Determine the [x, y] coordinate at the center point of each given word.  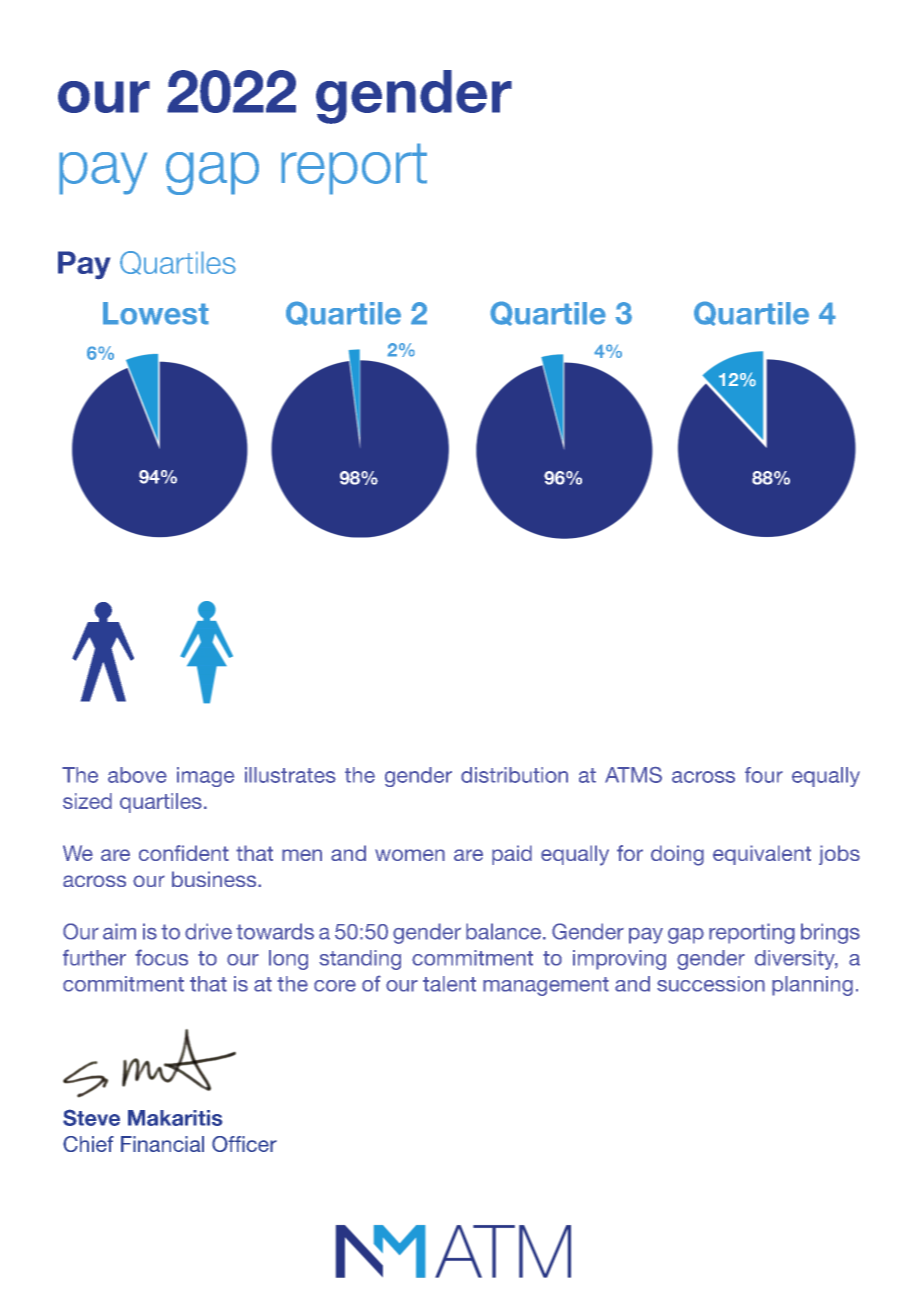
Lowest [156, 313]
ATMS [633, 774]
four [764, 775]
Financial [162, 1144]
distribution [514, 775]
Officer [244, 1144]
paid [512, 855]
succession [711, 984]
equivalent [762, 855]
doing [677, 855]
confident [184, 853]
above [137, 775]
